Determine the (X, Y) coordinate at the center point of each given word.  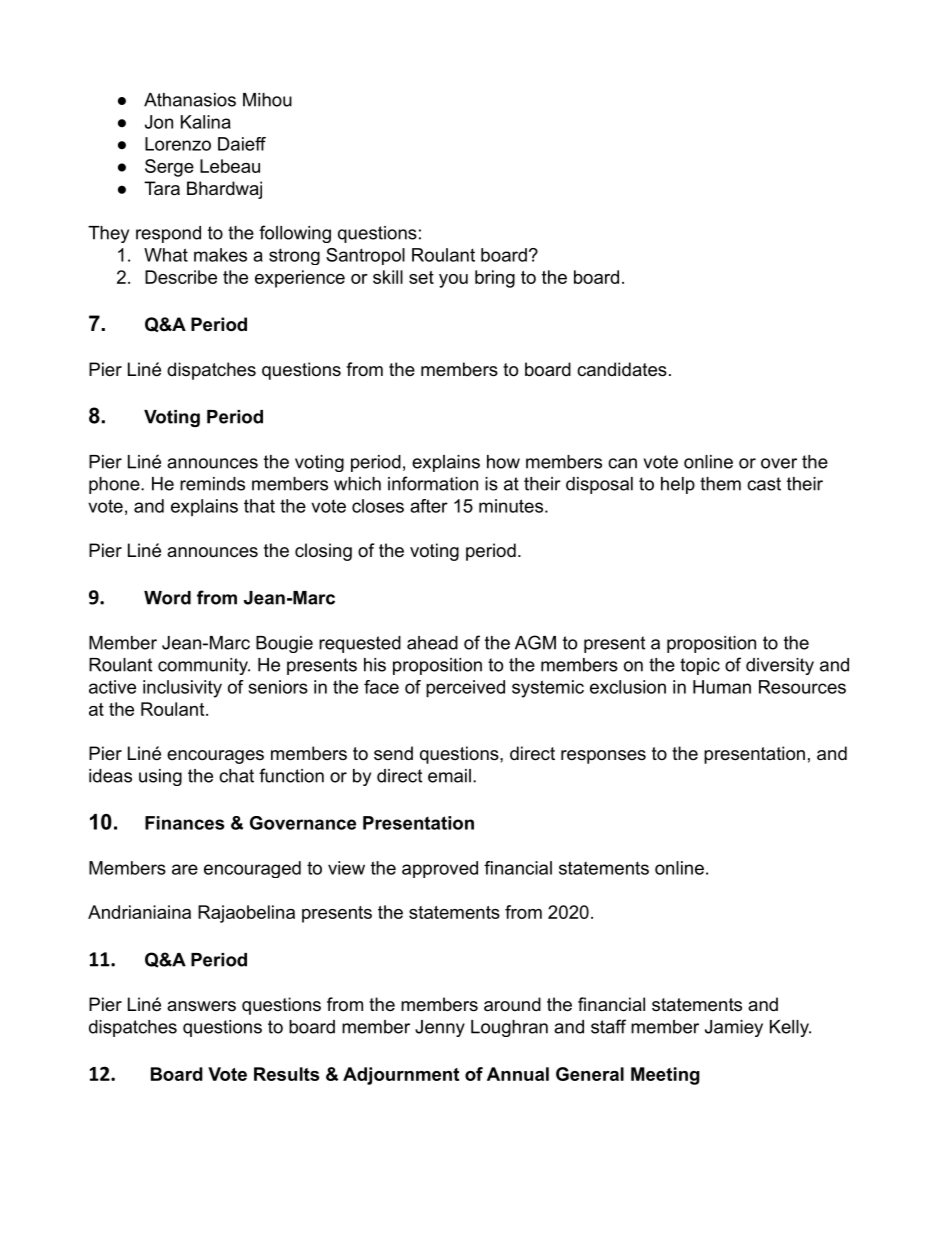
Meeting (665, 1076)
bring (495, 279)
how (503, 462)
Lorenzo (178, 144)
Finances (185, 823)
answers (201, 1006)
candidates (622, 369)
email (449, 776)
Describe (181, 277)
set (421, 277)
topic (700, 666)
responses (603, 757)
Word (167, 598)
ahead (432, 643)
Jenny (440, 1028)
